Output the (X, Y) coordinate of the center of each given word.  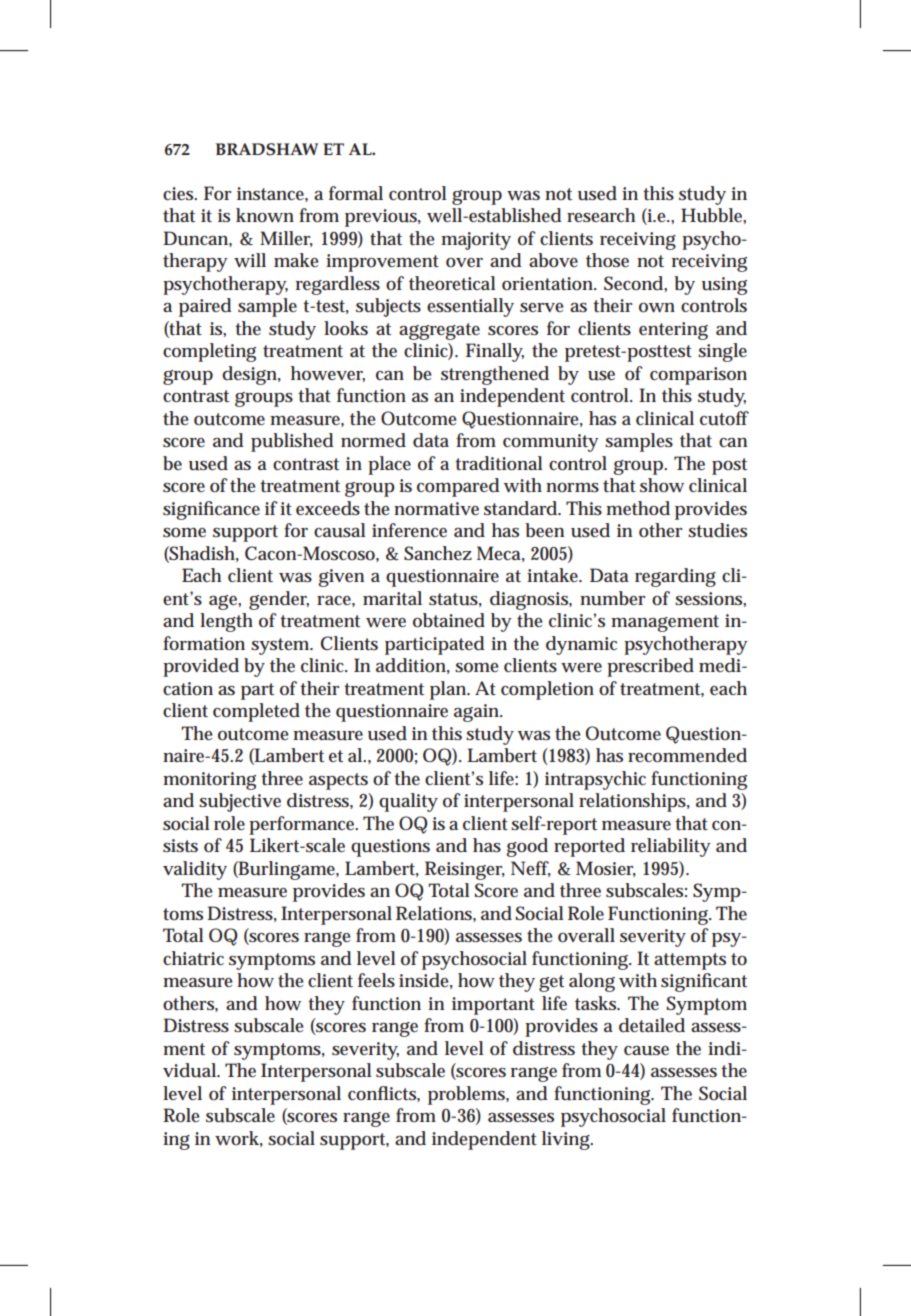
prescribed (650, 667)
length (226, 622)
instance (272, 194)
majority (476, 241)
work (239, 1139)
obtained (449, 620)
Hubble (713, 216)
